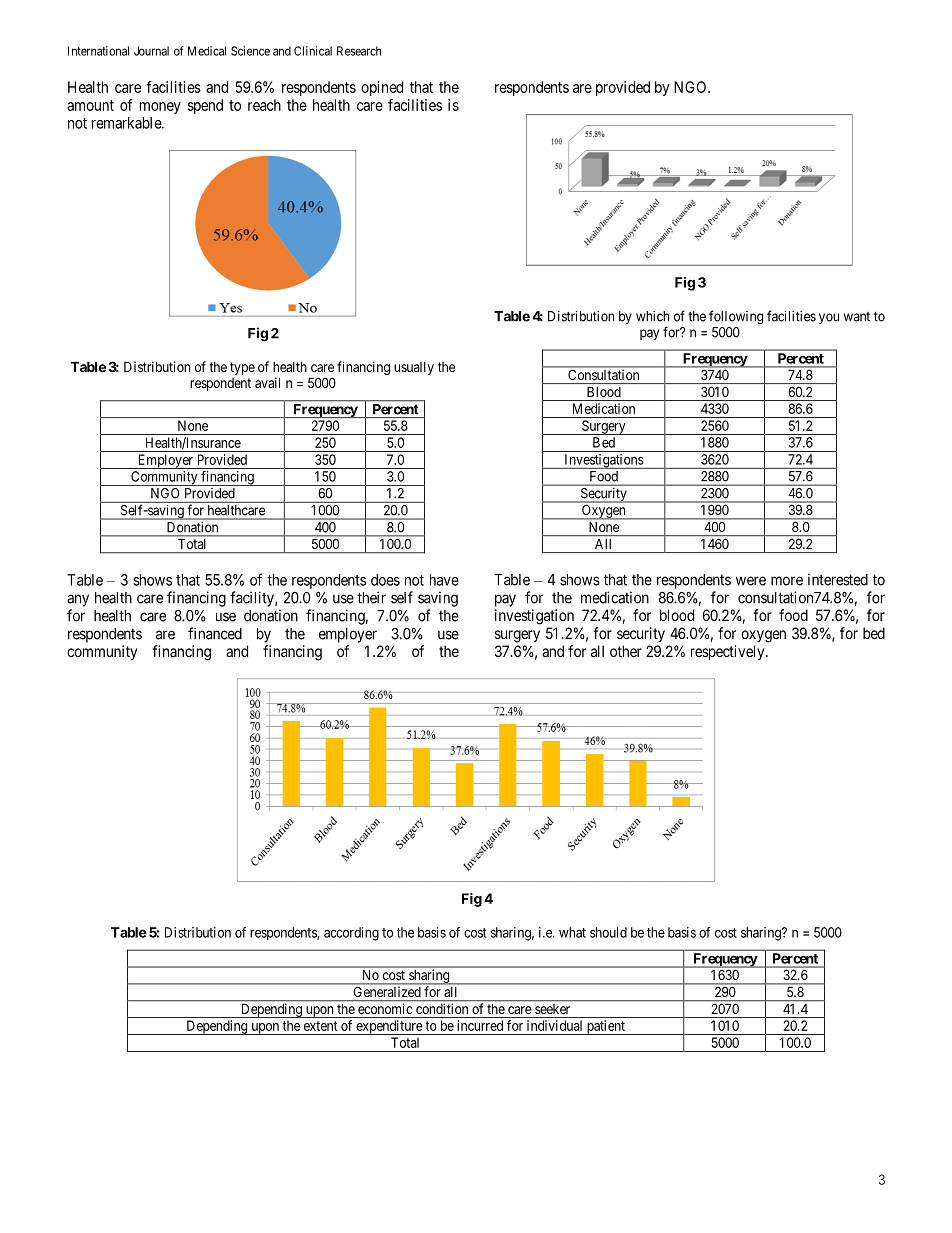 The width and height of the screenshot is (952, 1233). What do you see at coordinates (78, 600) in the screenshot?
I see `any` at bounding box center [78, 600].
